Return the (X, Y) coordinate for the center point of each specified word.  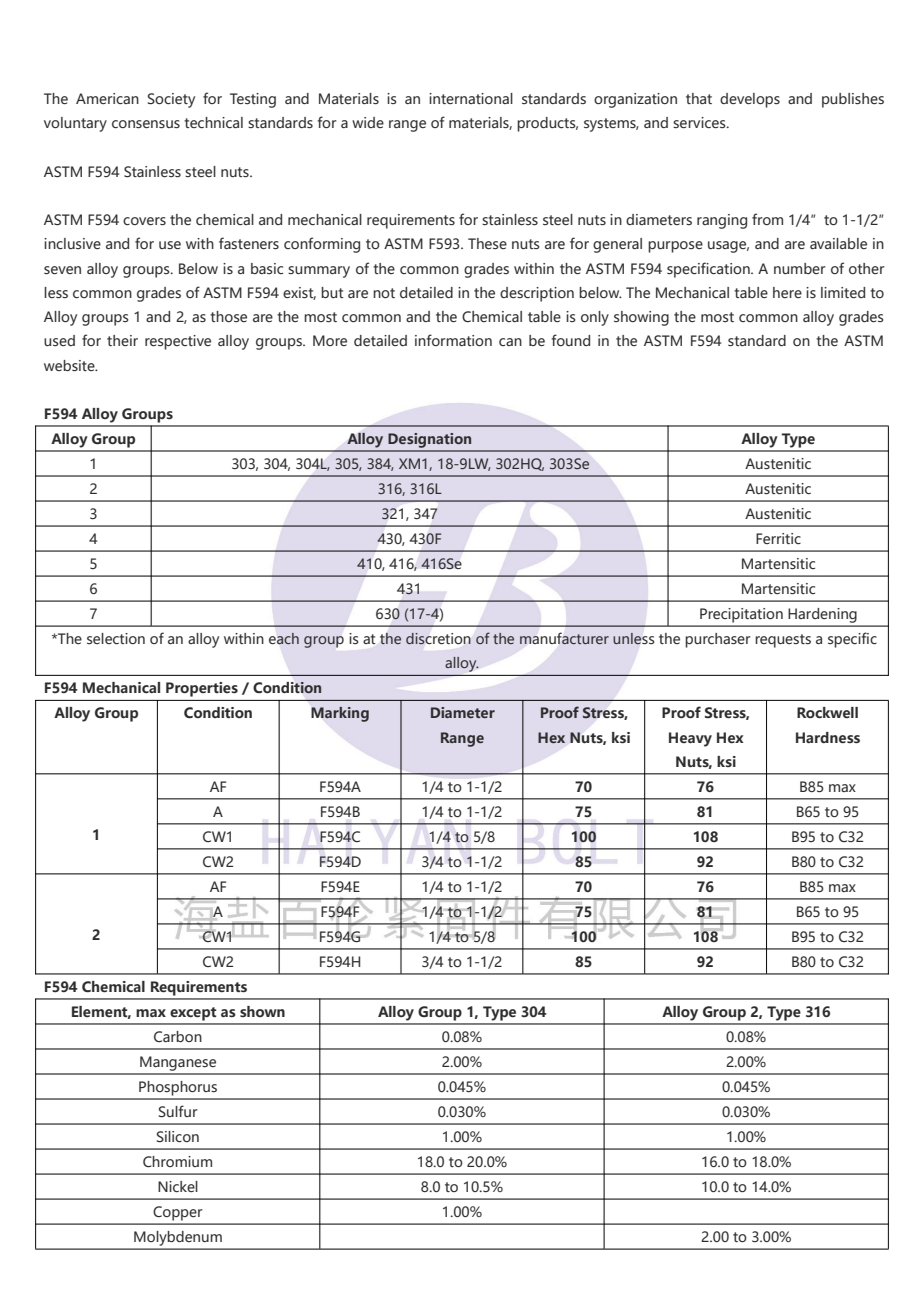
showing (641, 318)
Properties (202, 689)
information (453, 340)
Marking (340, 714)
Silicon (178, 1136)
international (471, 98)
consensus (146, 124)
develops (750, 100)
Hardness (828, 737)
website (70, 365)
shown (262, 1011)
